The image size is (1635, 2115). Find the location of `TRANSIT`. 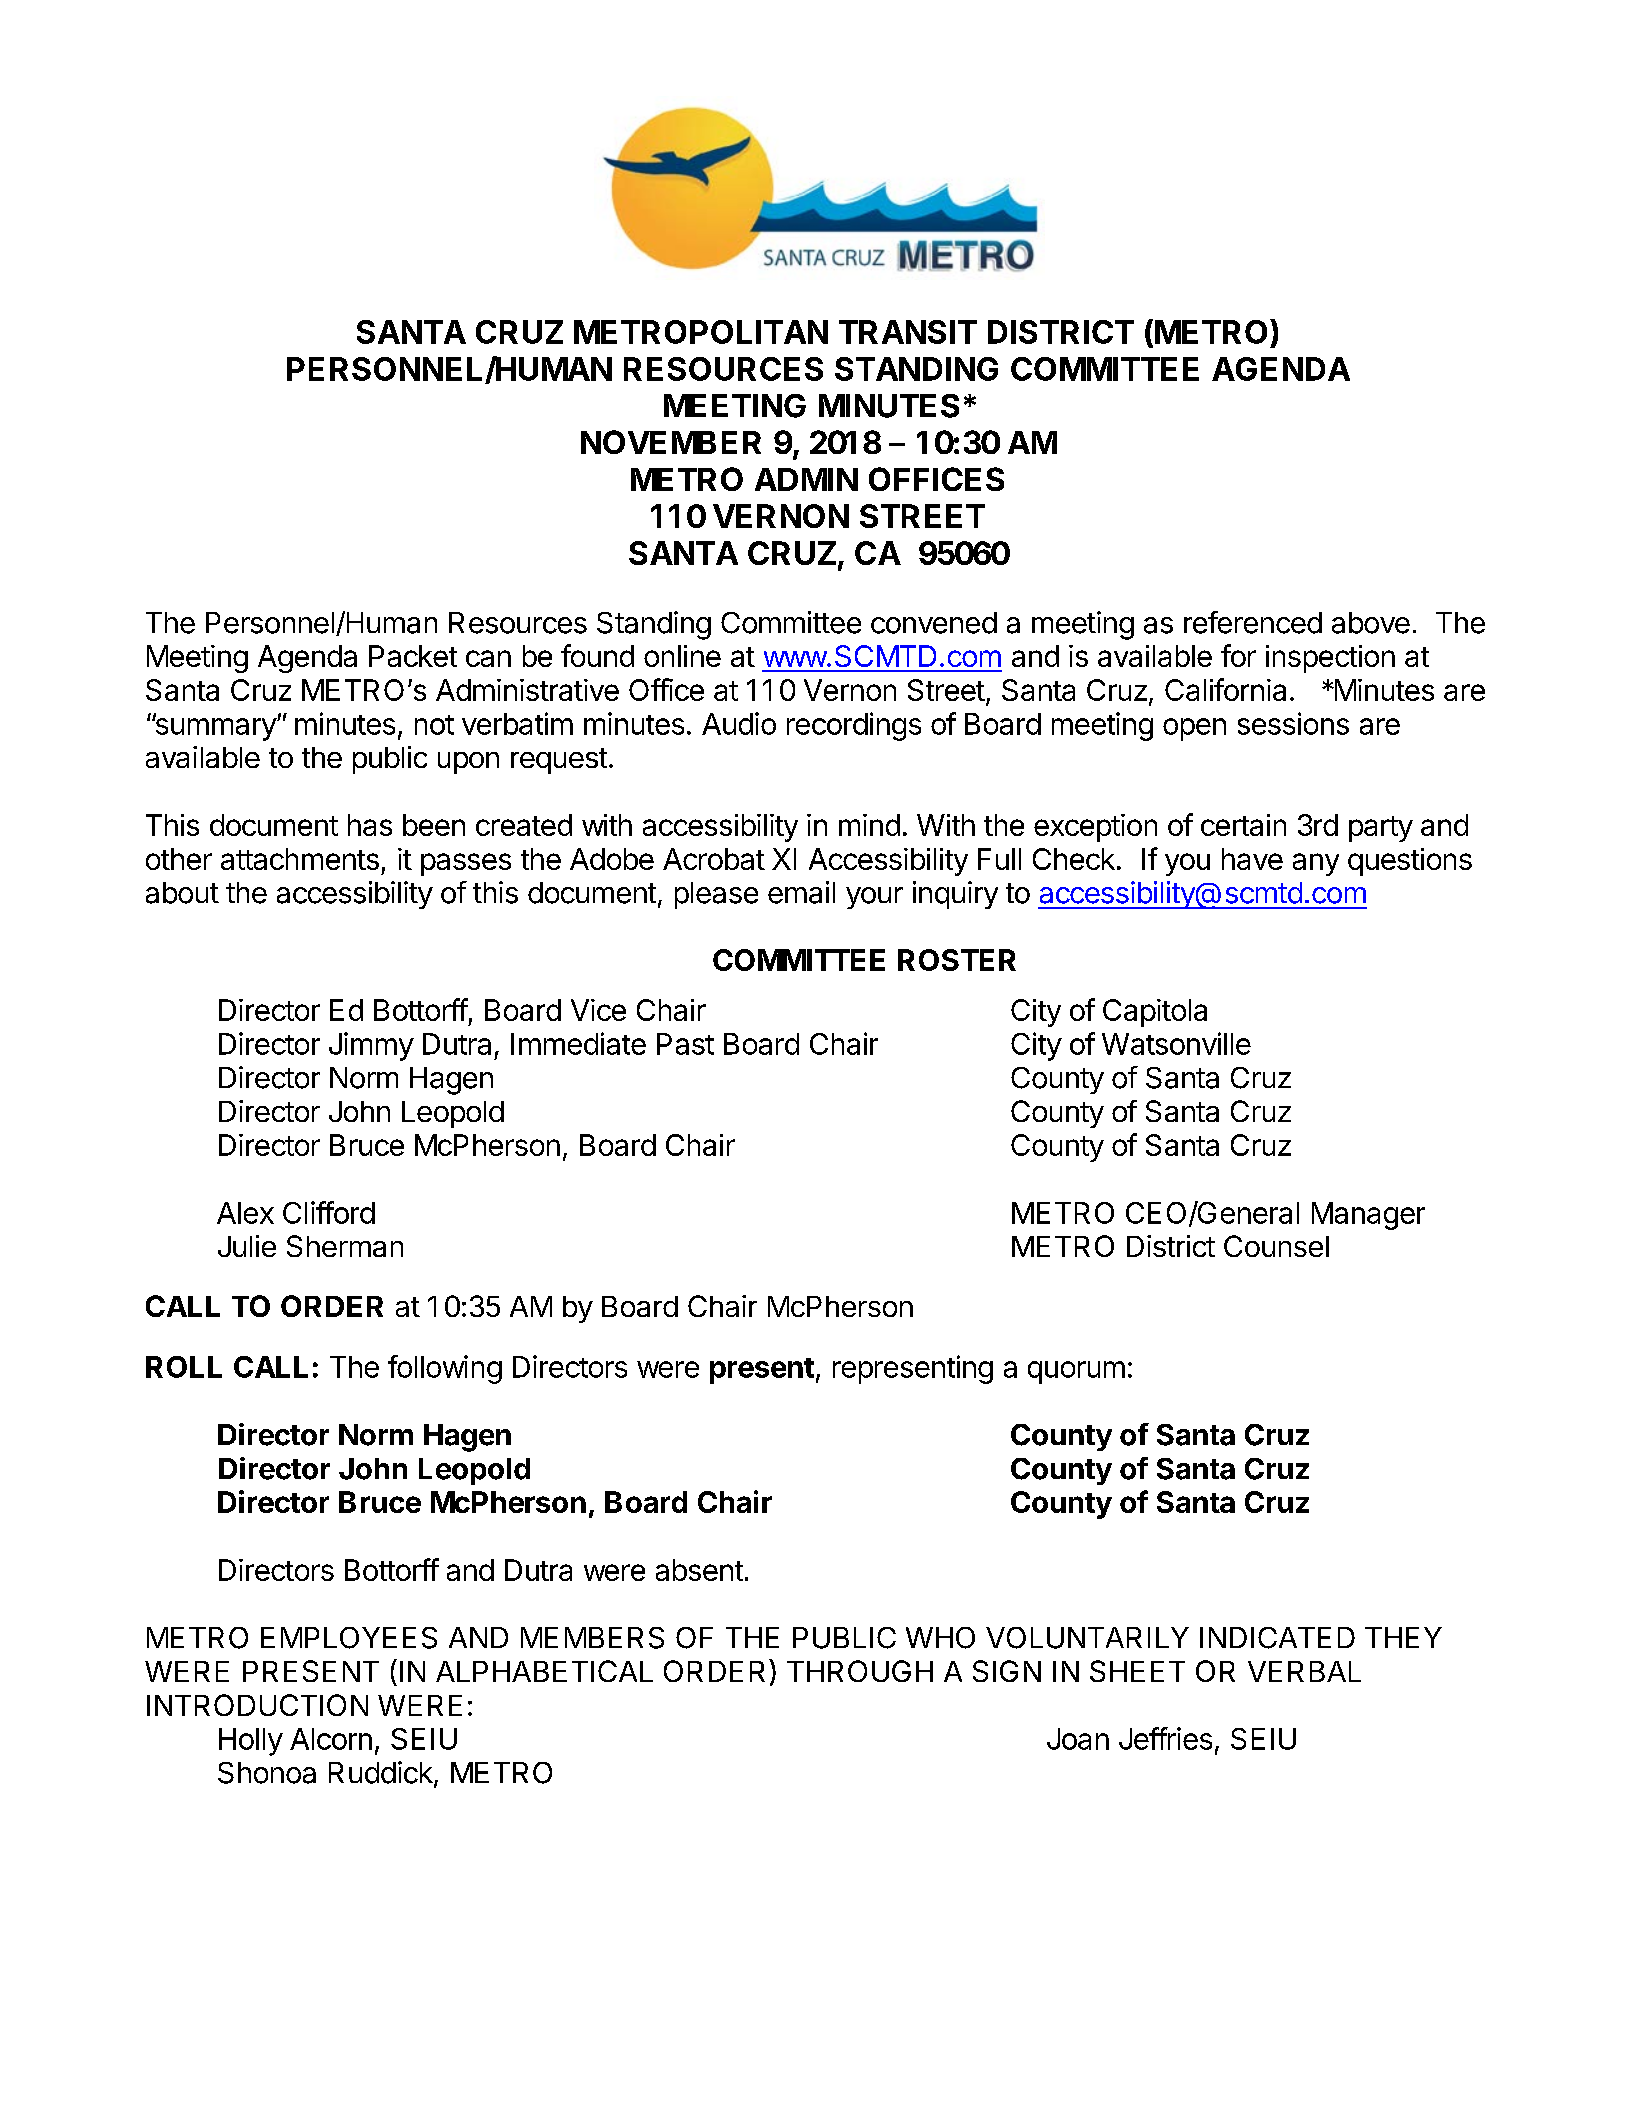

TRANSIT is located at coordinates (908, 332).
